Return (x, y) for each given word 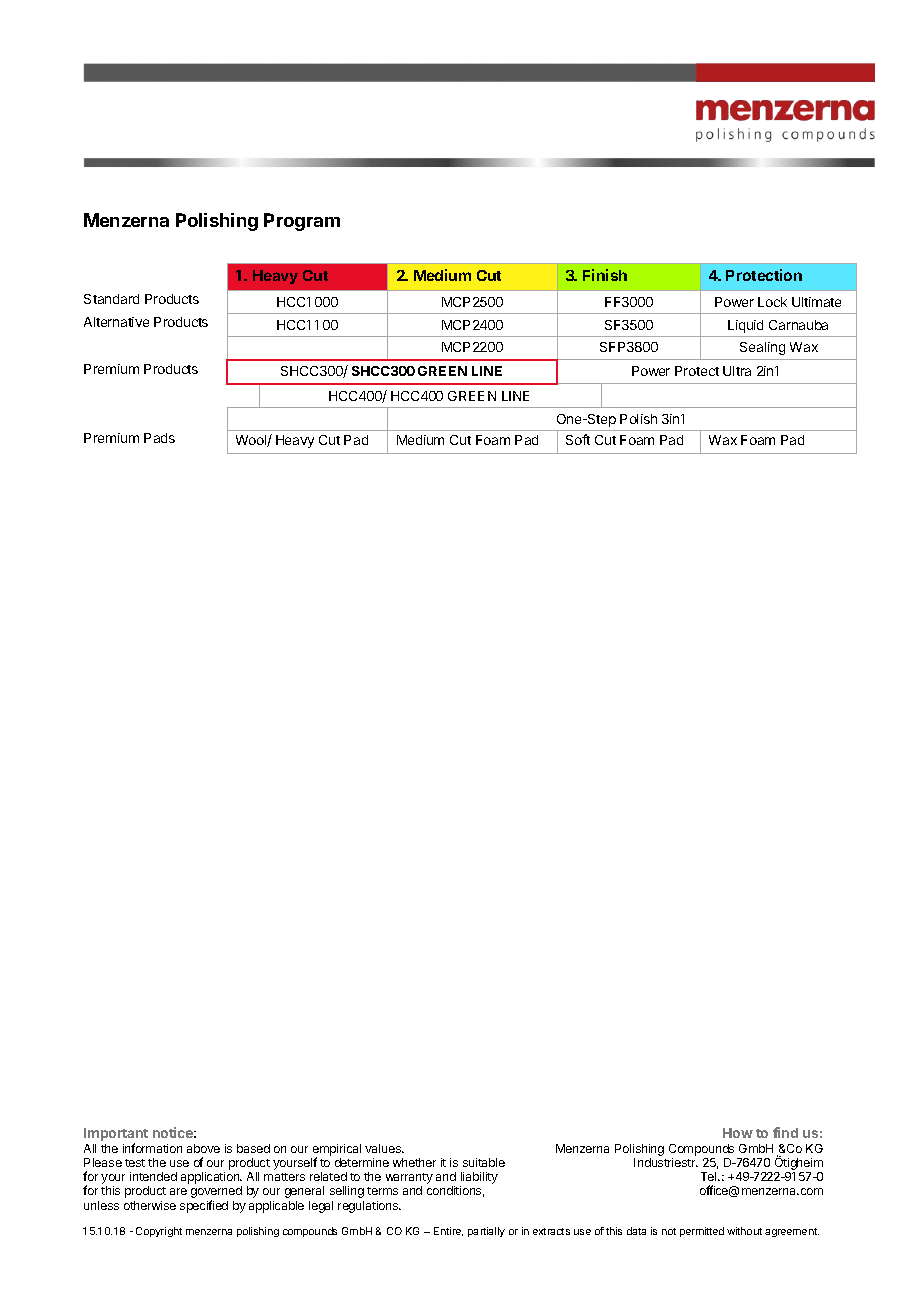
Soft (578, 439)
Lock (772, 302)
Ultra (737, 371)
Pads (159, 438)
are (178, 1191)
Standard (111, 299)
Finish (605, 275)
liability (479, 1179)
